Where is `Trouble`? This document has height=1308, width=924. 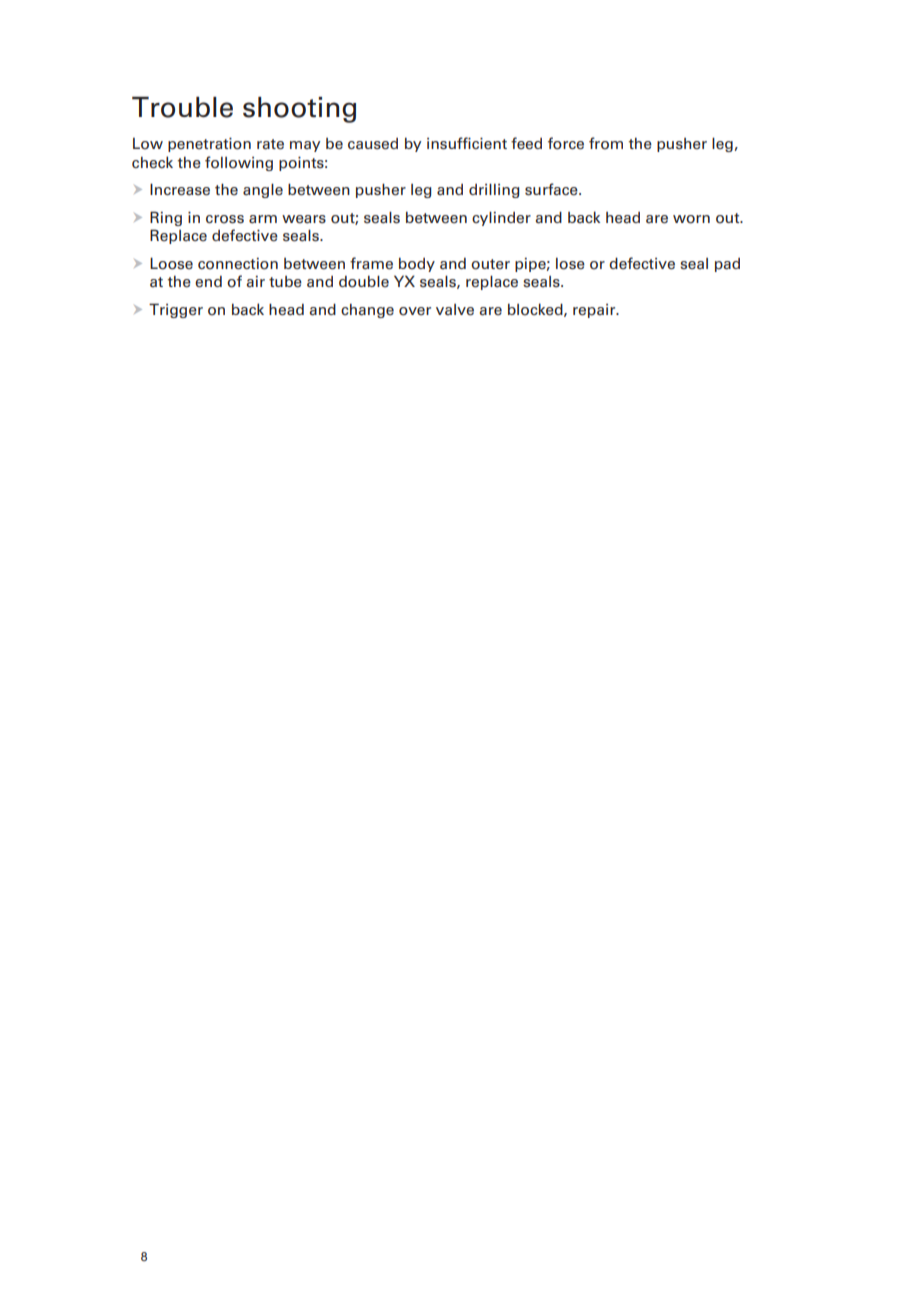 Trouble is located at coordinates (182, 107).
